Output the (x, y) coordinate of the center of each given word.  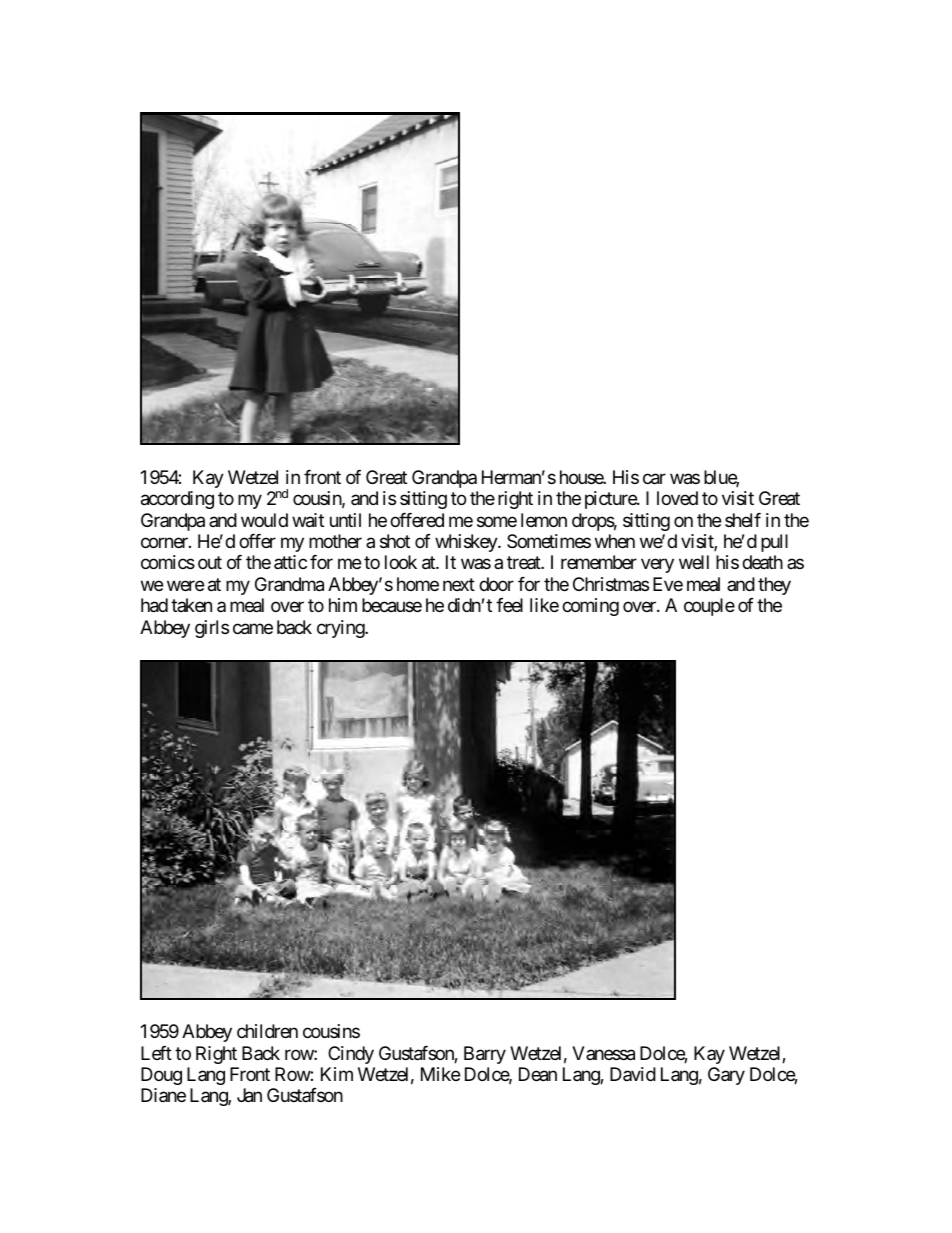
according (177, 500)
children (267, 1031)
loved (677, 498)
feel (509, 605)
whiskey (467, 543)
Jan (249, 1095)
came (253, 629)
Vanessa (603, 1053)
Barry (485, 1055)
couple (709, 607)
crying (341, 629)
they (774, 586)
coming (590, 607)
